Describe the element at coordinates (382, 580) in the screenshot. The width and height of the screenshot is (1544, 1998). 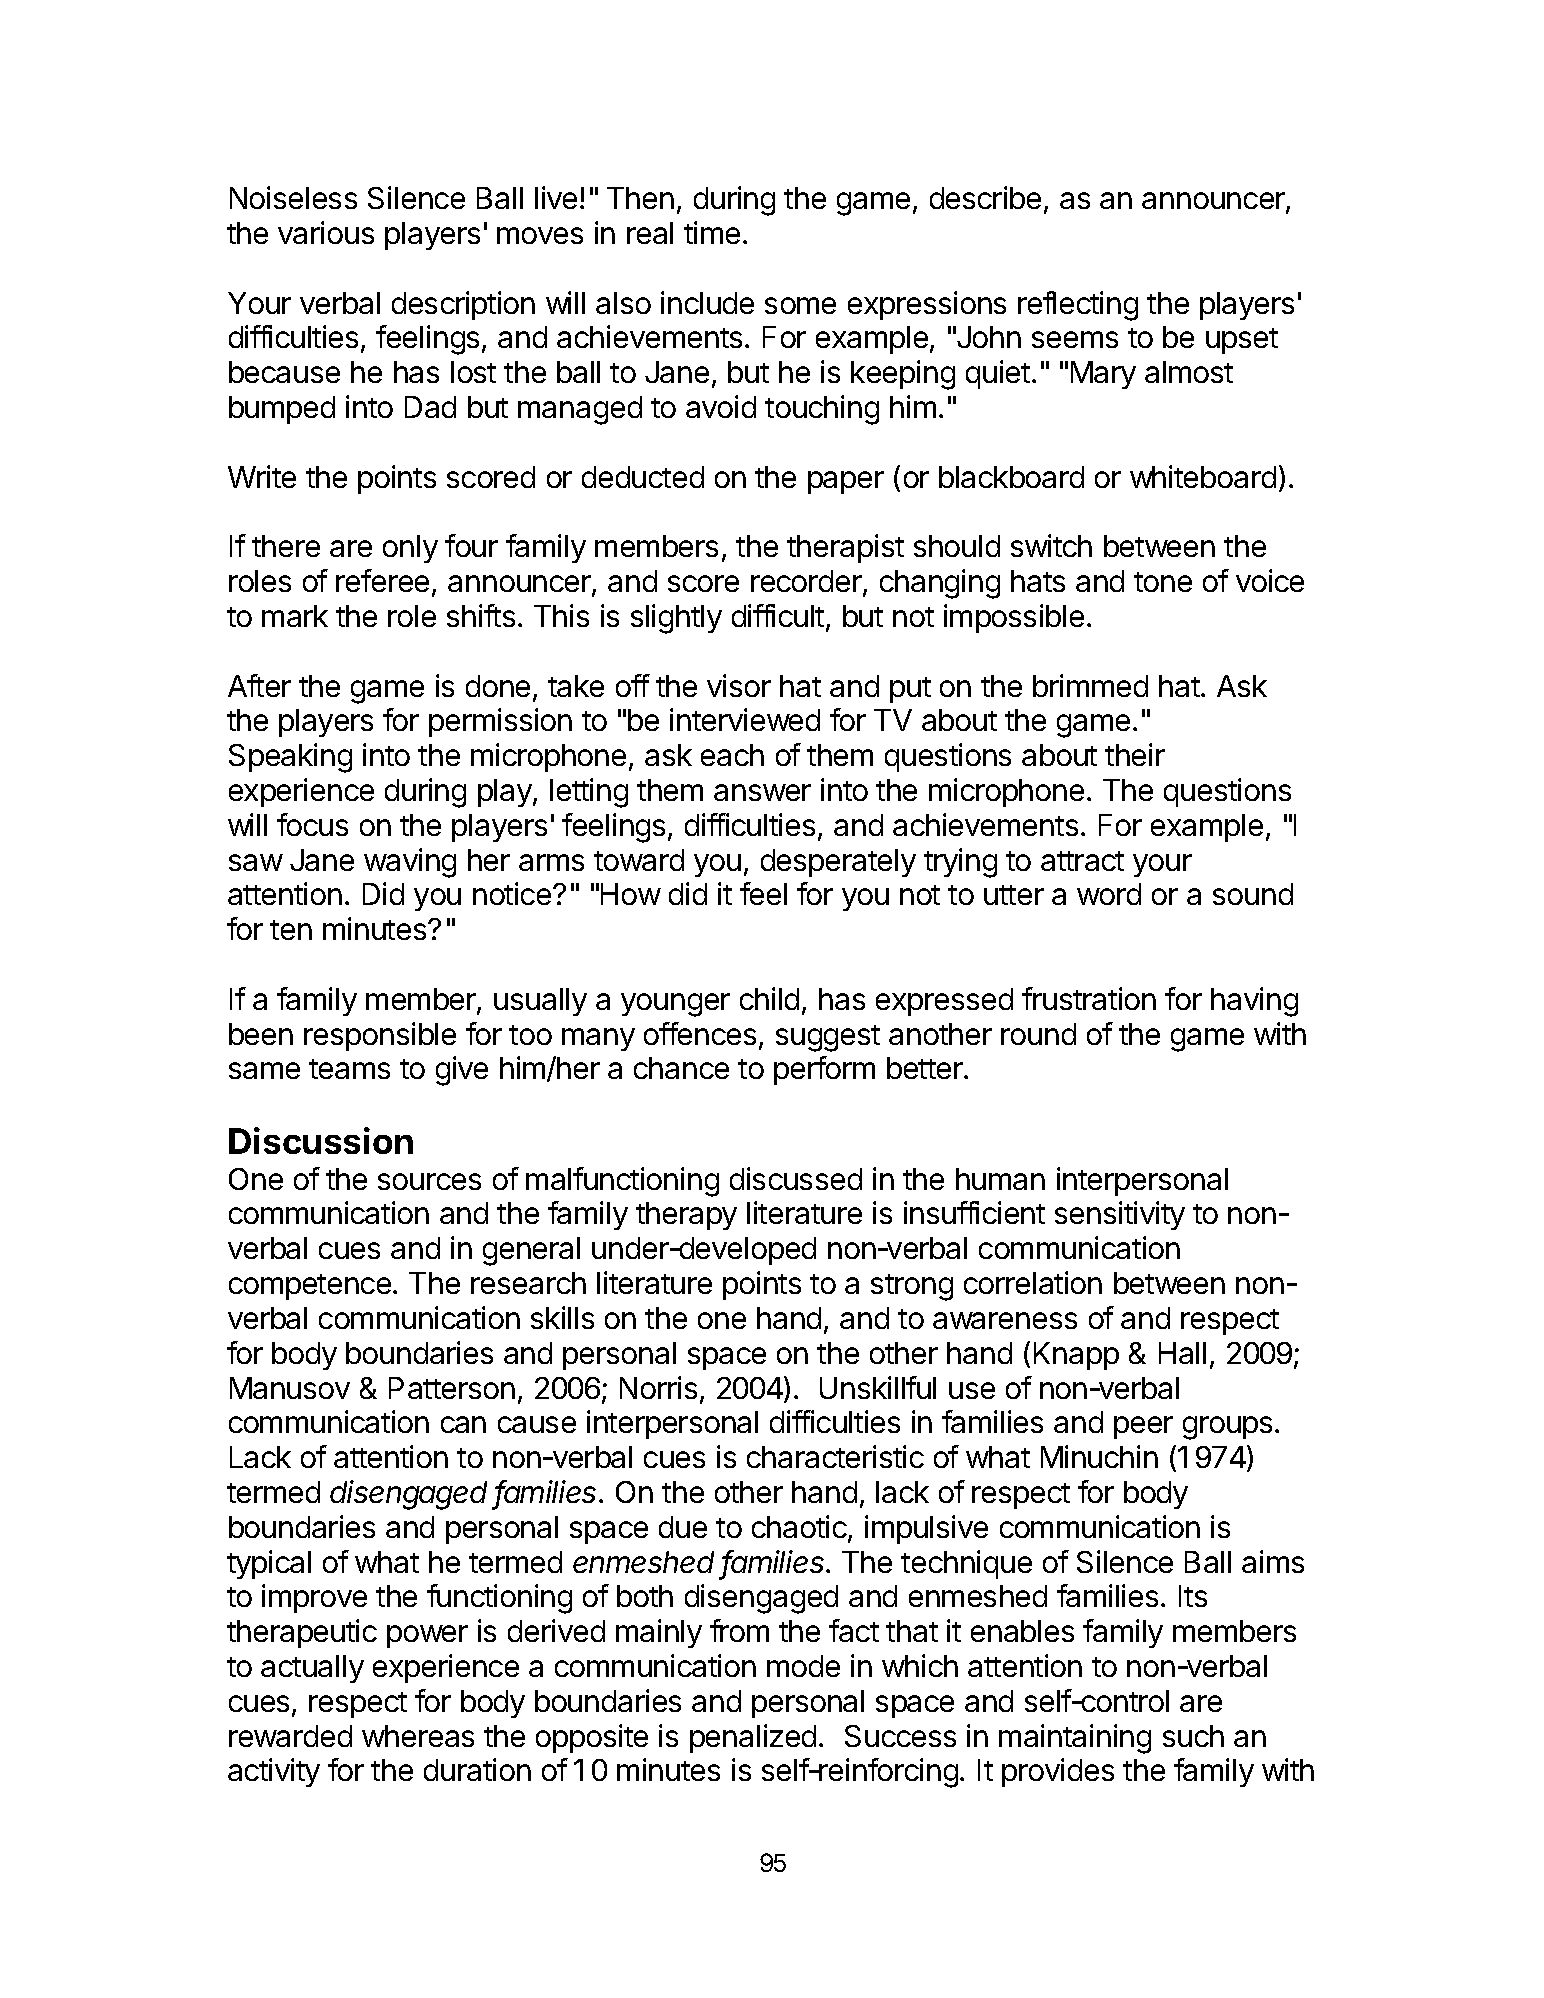
I see `referee` at that location.
